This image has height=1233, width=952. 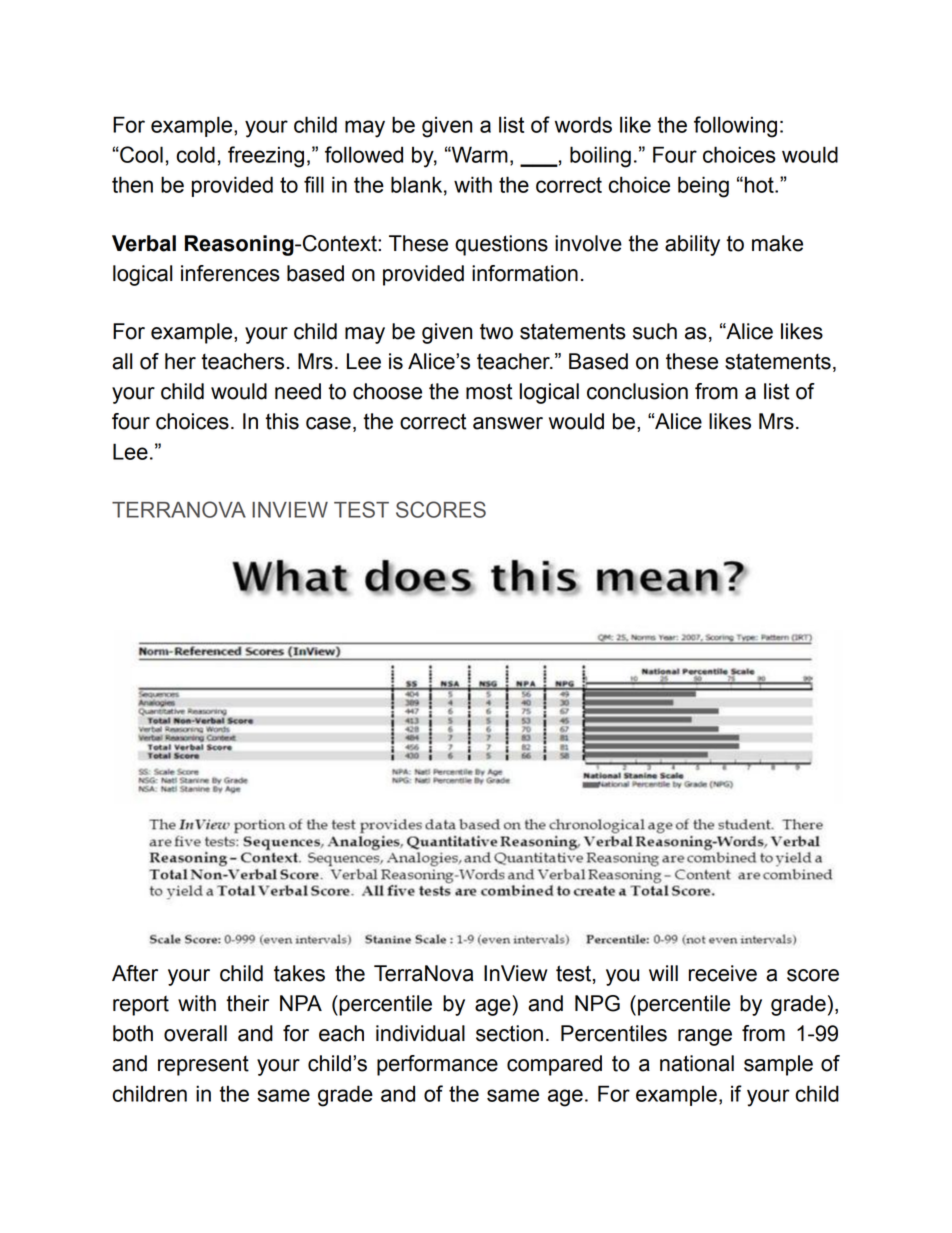 I want to click on conclusion, so click(x=637, y=391).
